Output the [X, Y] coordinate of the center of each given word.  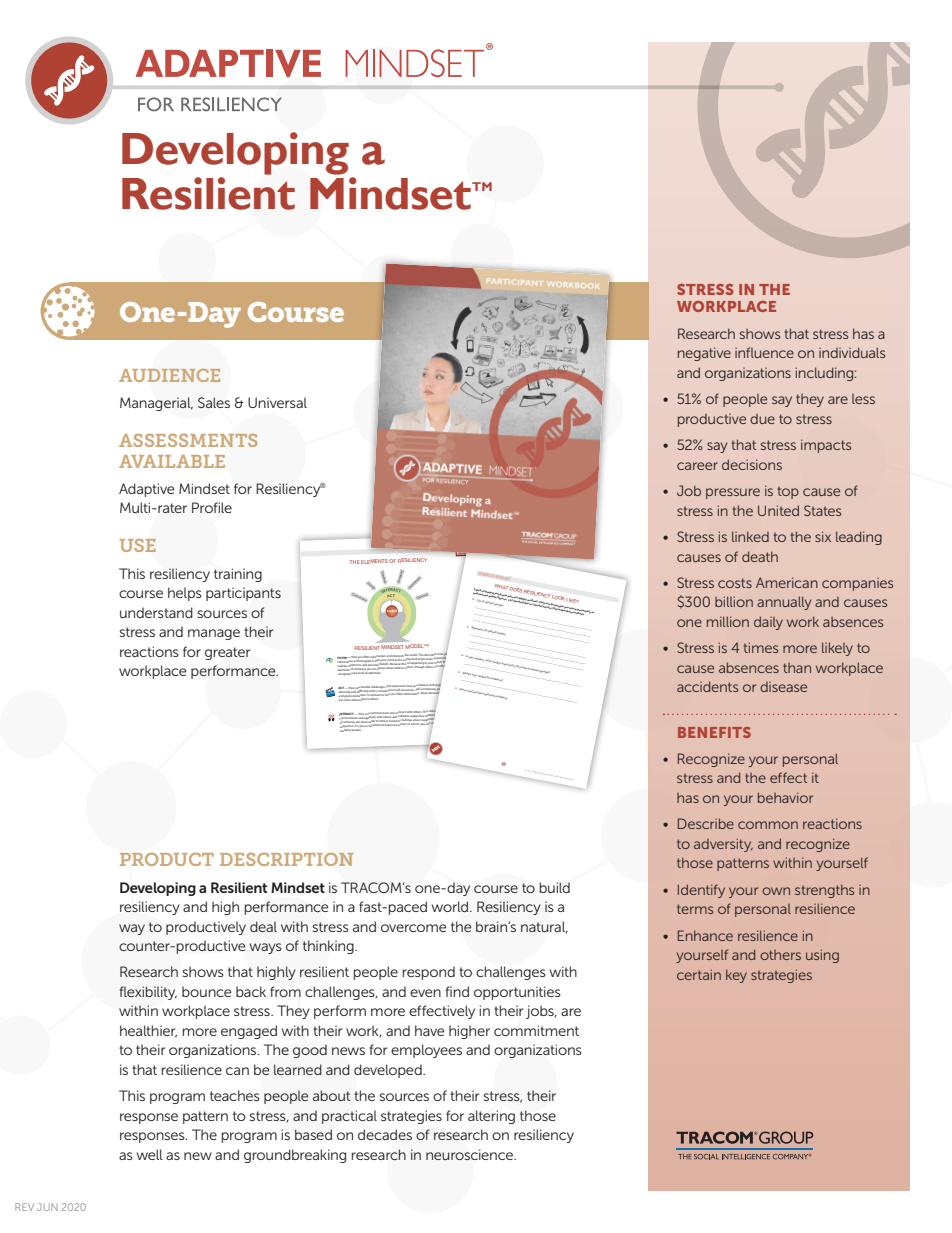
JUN [47, 1207]
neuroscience [470, 1154]
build [554, 887]
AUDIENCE [169, 375]
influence [764, 352]
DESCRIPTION [286, 859]
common [768, 825]
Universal [277, 402]
